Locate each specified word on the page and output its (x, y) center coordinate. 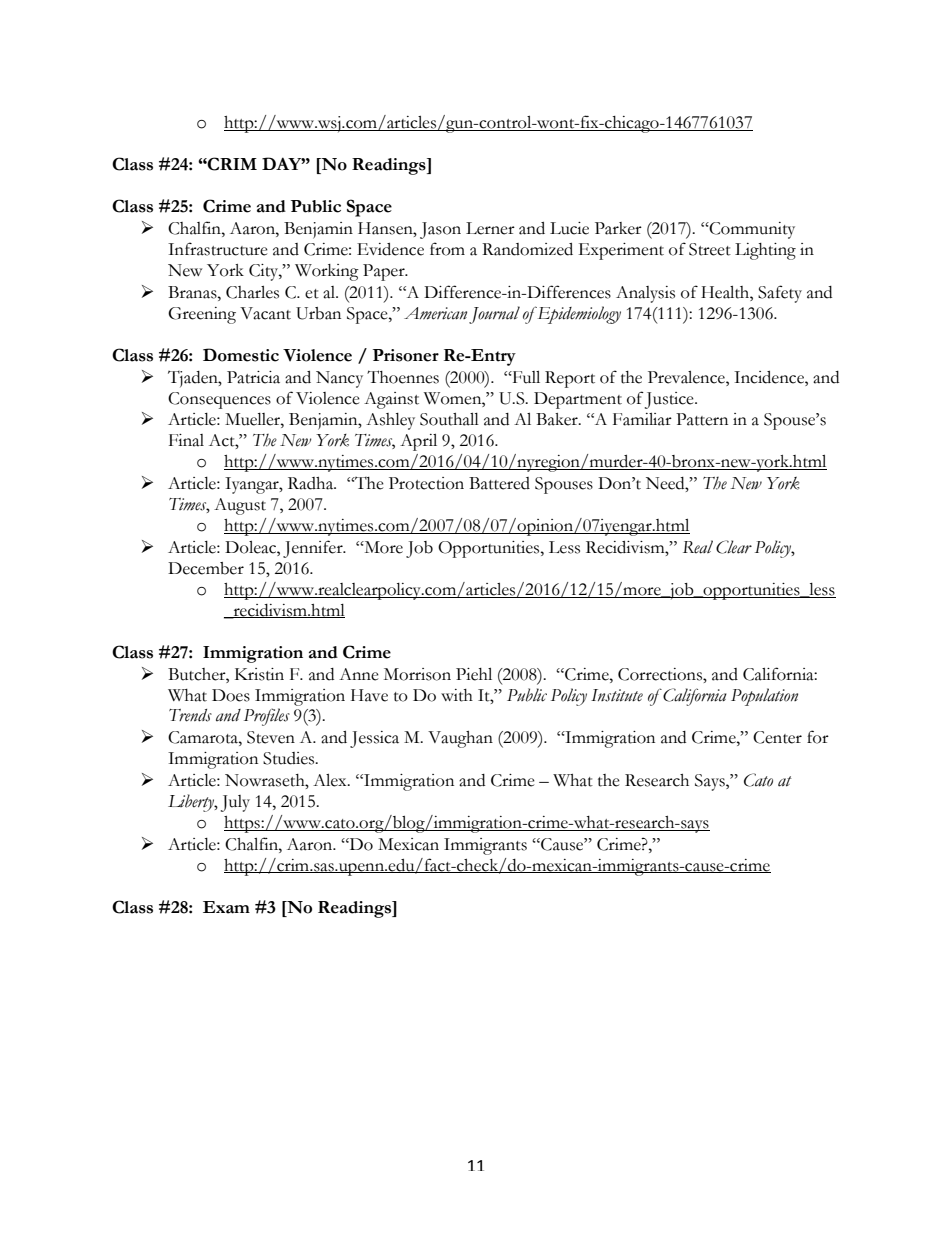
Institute (617, 695)
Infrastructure (218, 249)
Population (764, 697)
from (447, 249)
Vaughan (460, 739)
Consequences (219, 400)
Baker (558, 419)
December (206, 568)
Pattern (702, 419)
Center (777, 737)
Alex (331, 780)
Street (710, 249)
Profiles (267, 717)
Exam (226, 907)
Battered (499, 483)
